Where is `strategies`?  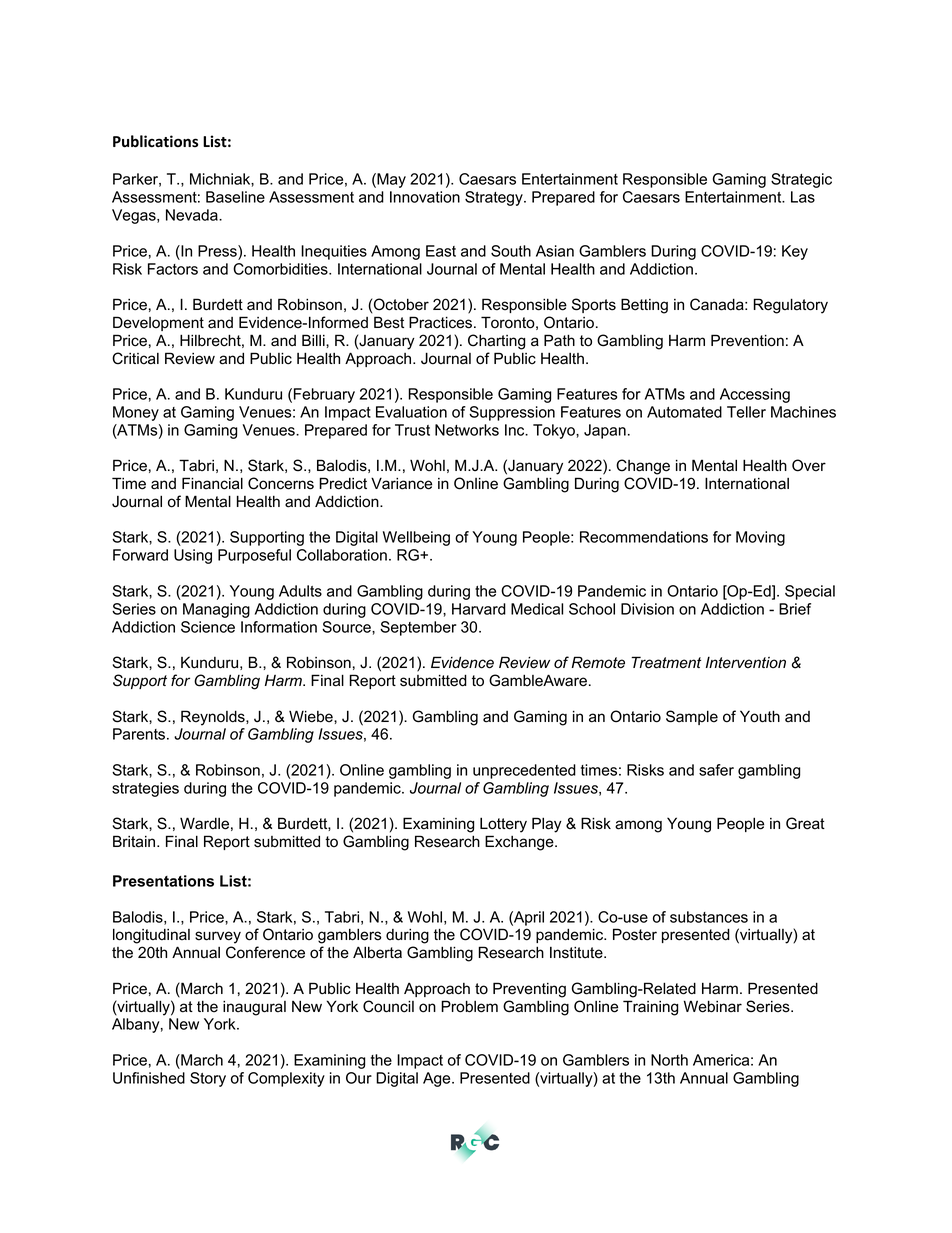 strategies is located at coordinates (145, 789).
